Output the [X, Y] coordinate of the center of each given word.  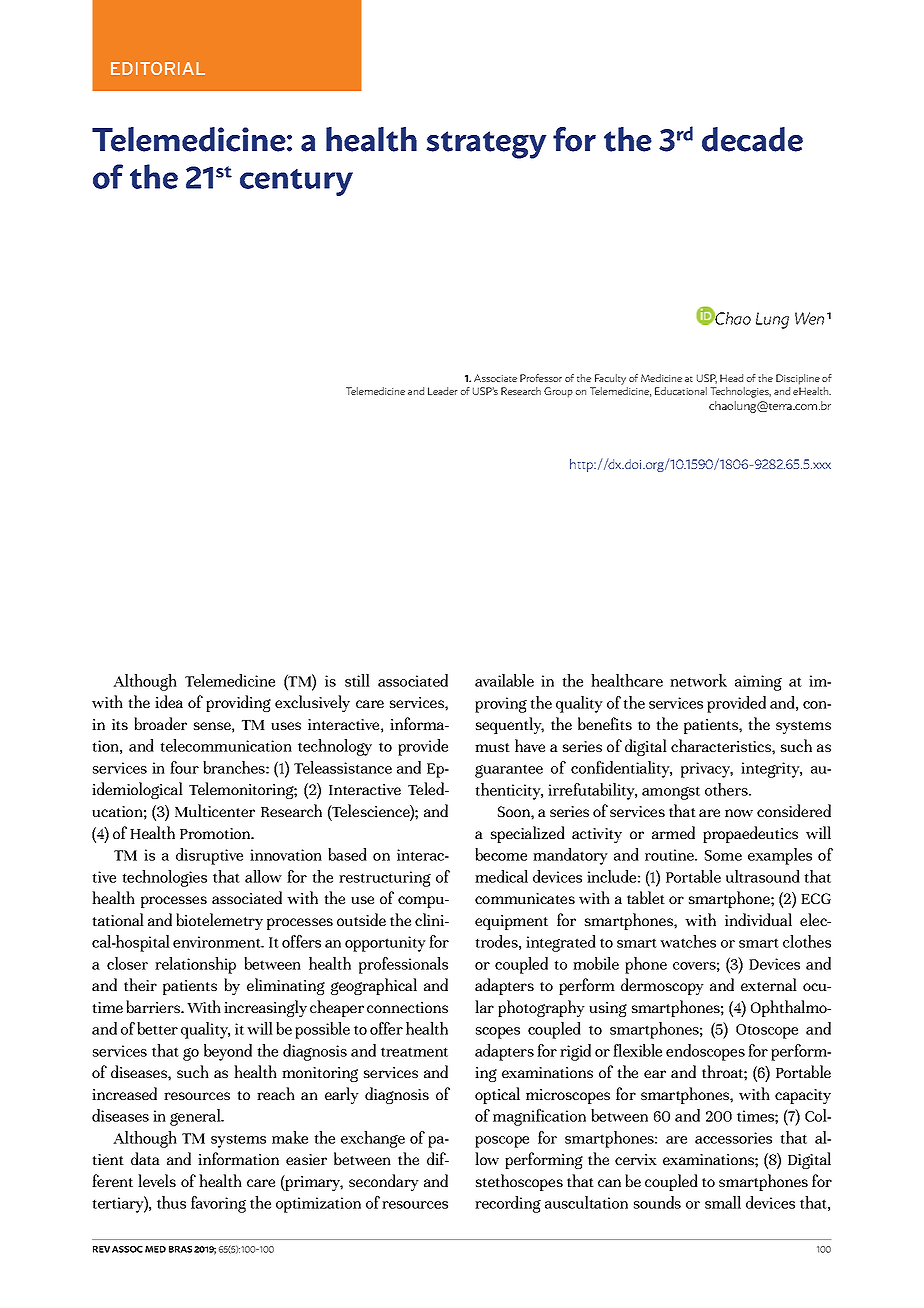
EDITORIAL [158, 68]
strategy [486, 145]
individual [758, 919]
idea [169, 701]
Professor [541, 378]
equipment [511, 922]
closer [127, 963]
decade [752, 139]
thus [171, 1202]
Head [731, 378]
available [504, 680]
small [723, 1202]
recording [508, 1204]
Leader [443, 391]
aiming [758, 683]
